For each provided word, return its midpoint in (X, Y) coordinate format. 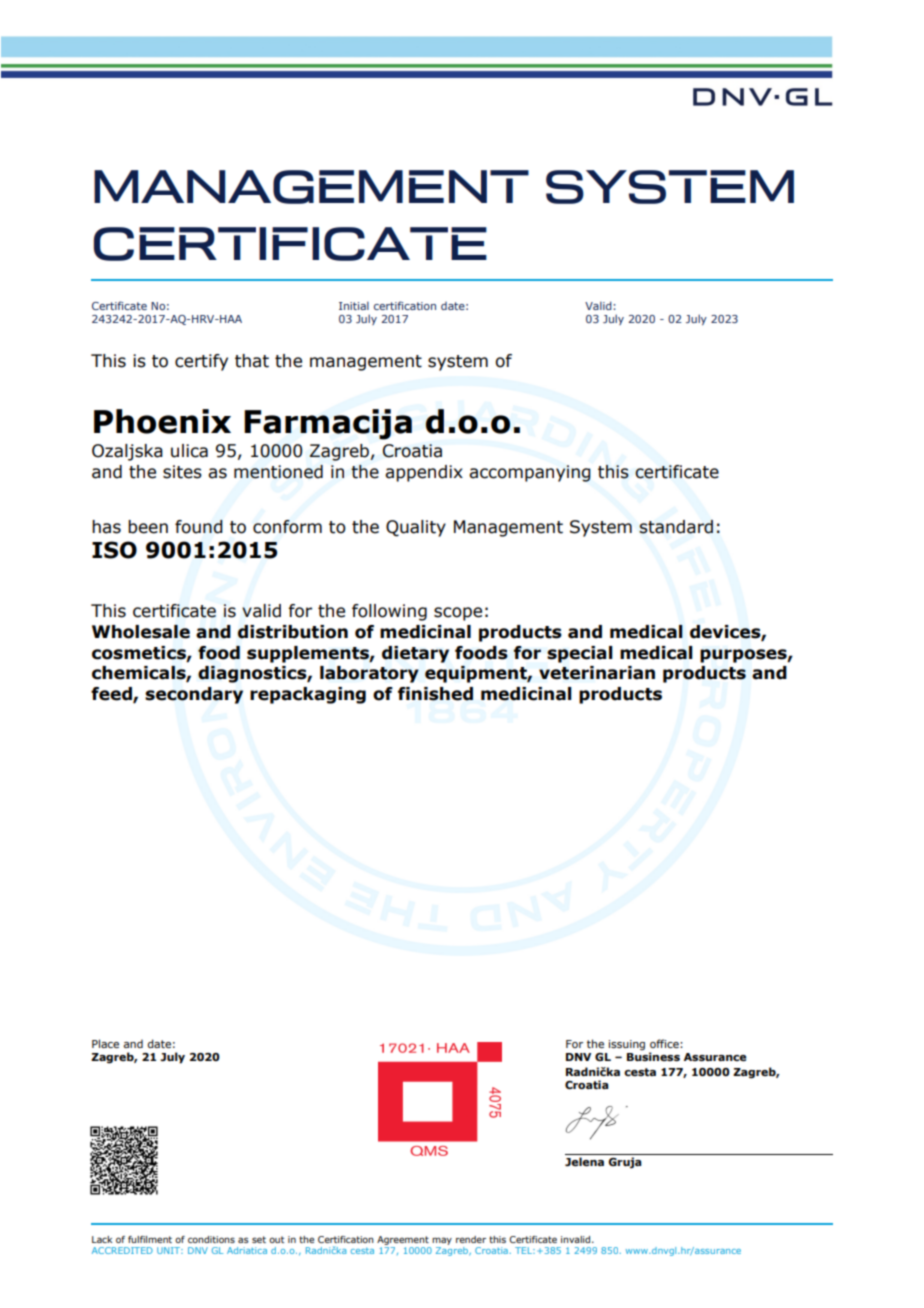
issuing (626, 1045)
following (389, 612)
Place (105, 1043)
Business (653, 1055)
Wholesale (141, 632)
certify (201, 362)
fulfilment (150, 1239)
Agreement (404, 1242)
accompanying (530, 473)
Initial (354, 305)
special (580, 654)
